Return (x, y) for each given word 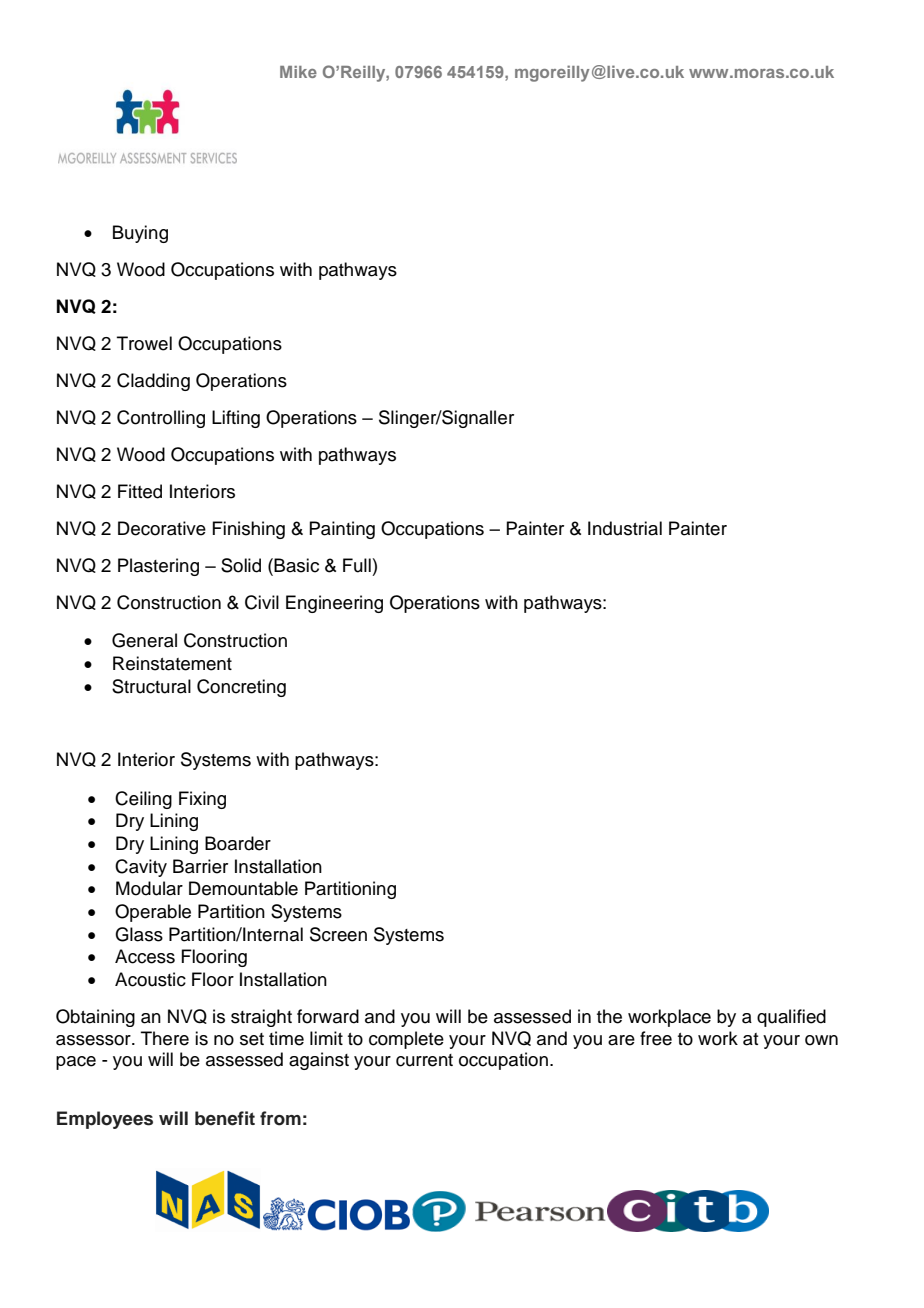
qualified (791, 1018)
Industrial (625, 528)
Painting (342, 530)
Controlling (161, 419)
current (424, 1060)
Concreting (241, 688)
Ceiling (143, 800)
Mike (298, 72)
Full (357, 565)
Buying (140, 234)
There (165, 1038)
